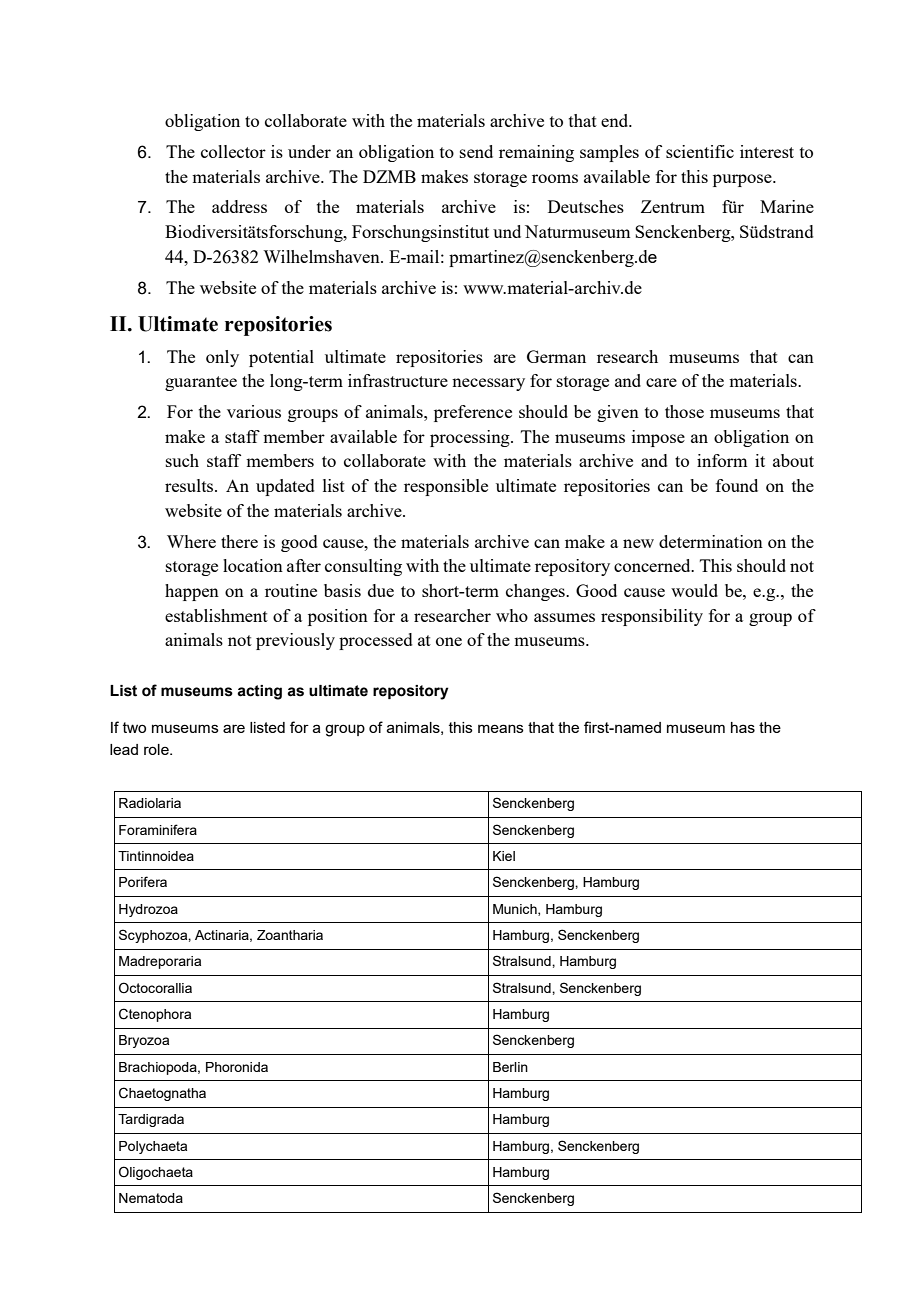 The height and width of the page is (1308, 924). Describe the element at coordinates (233, 151) in the page. I see `collector` at that location.
